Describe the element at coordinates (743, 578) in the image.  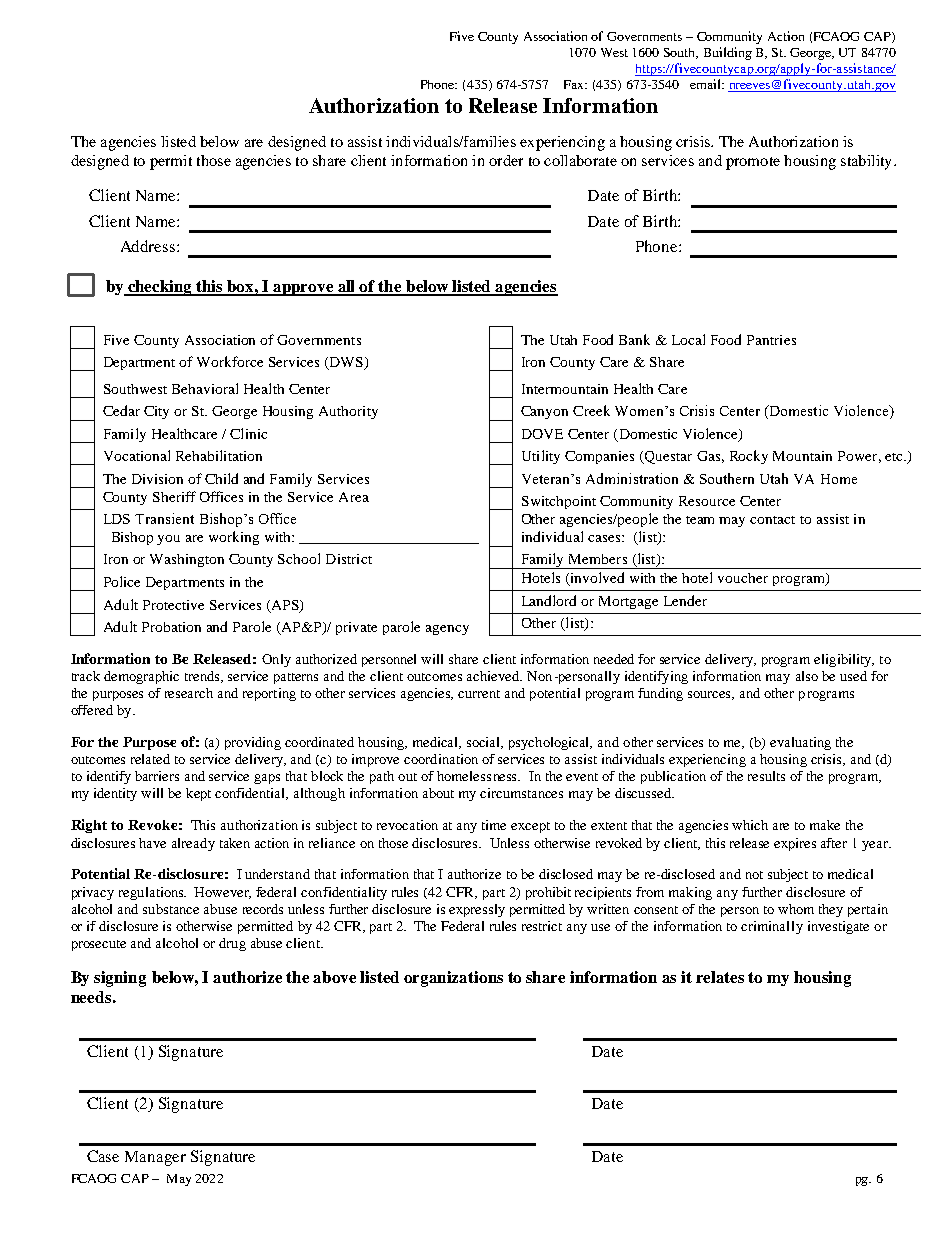
I see `voucher` at that location.
